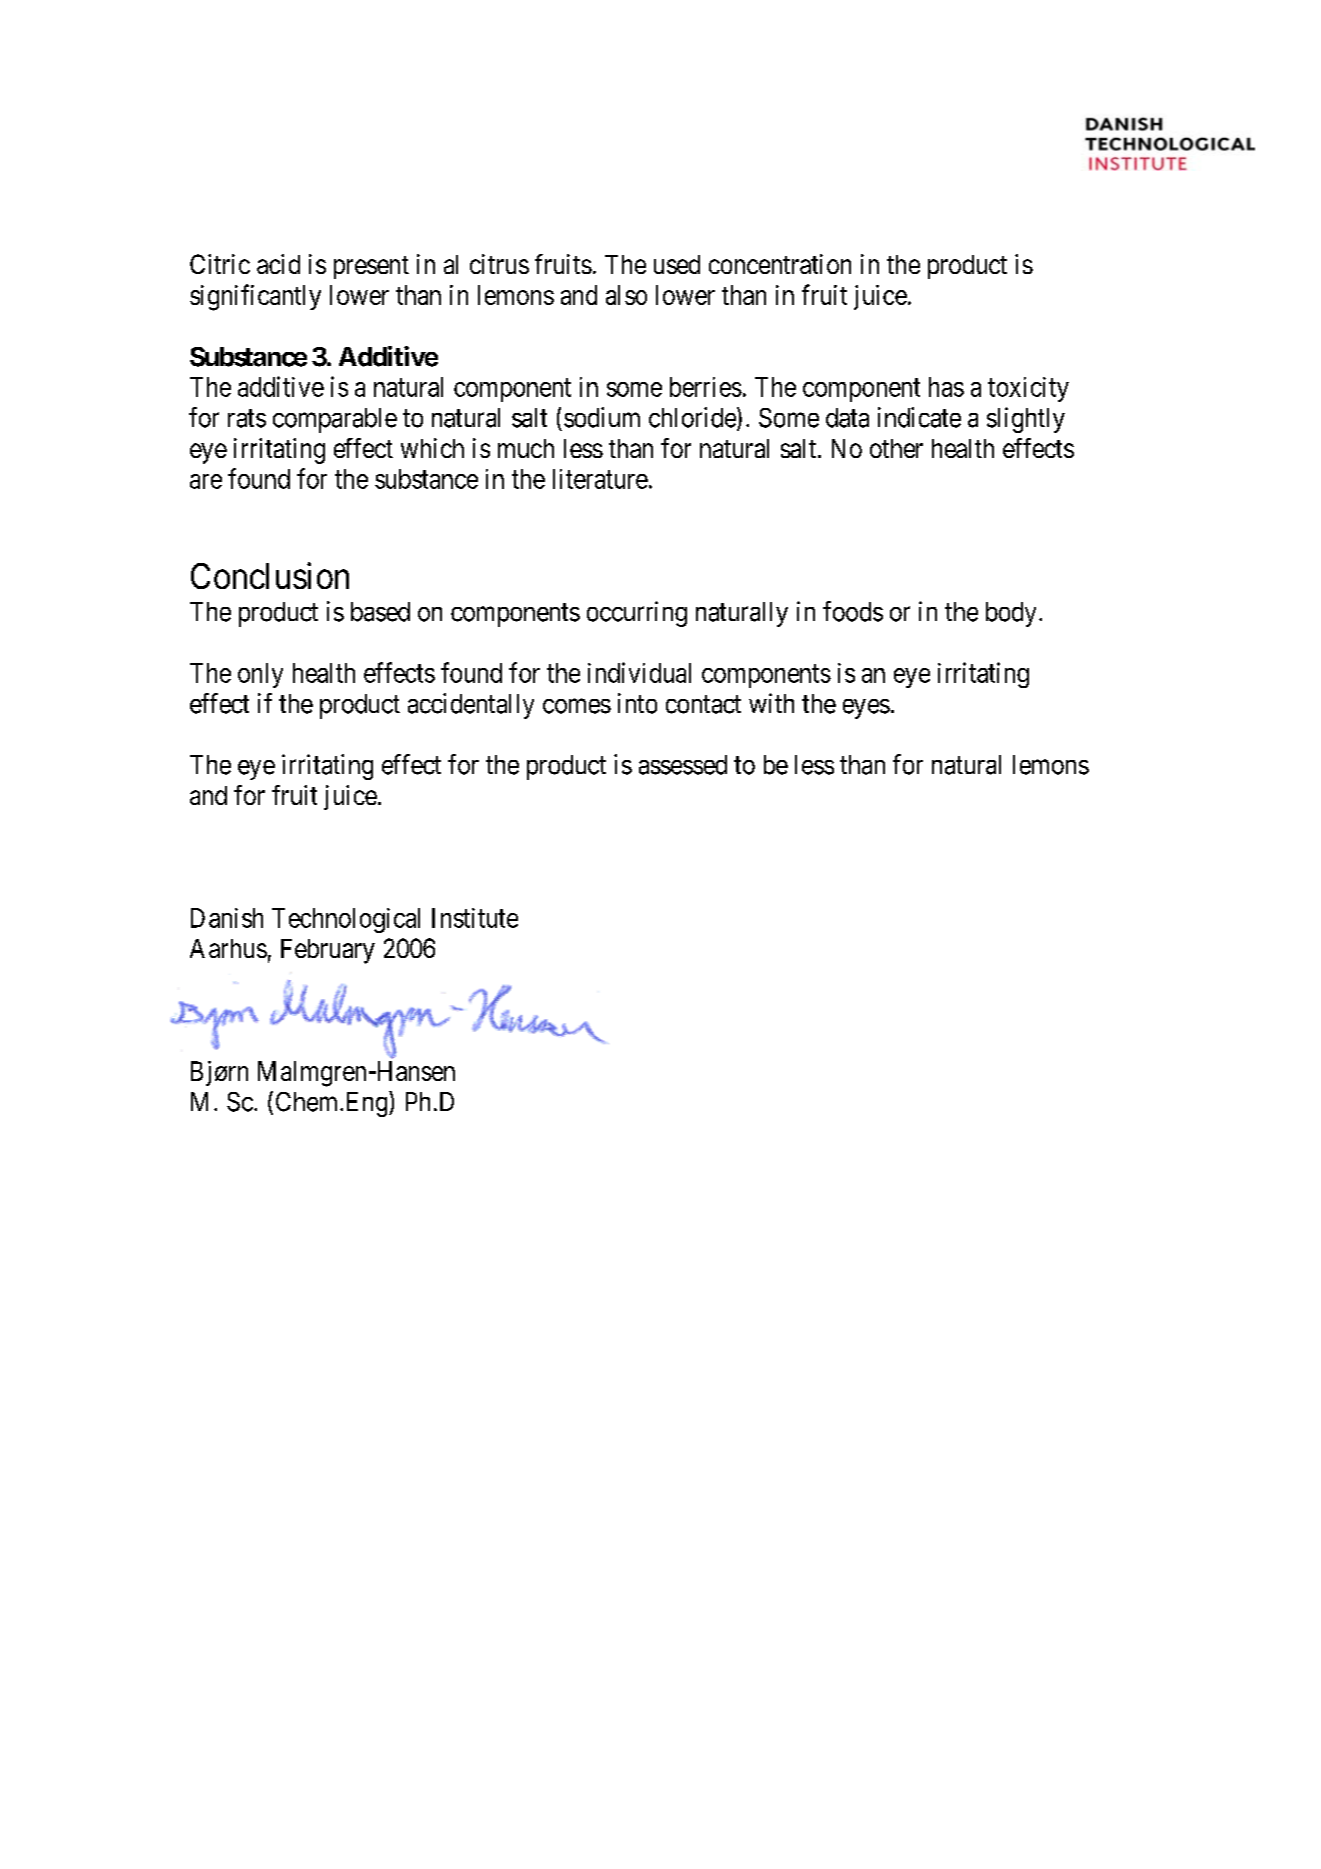  Describe the element at coordinates (683, 765) in the image. I see `assessed` at that location.
